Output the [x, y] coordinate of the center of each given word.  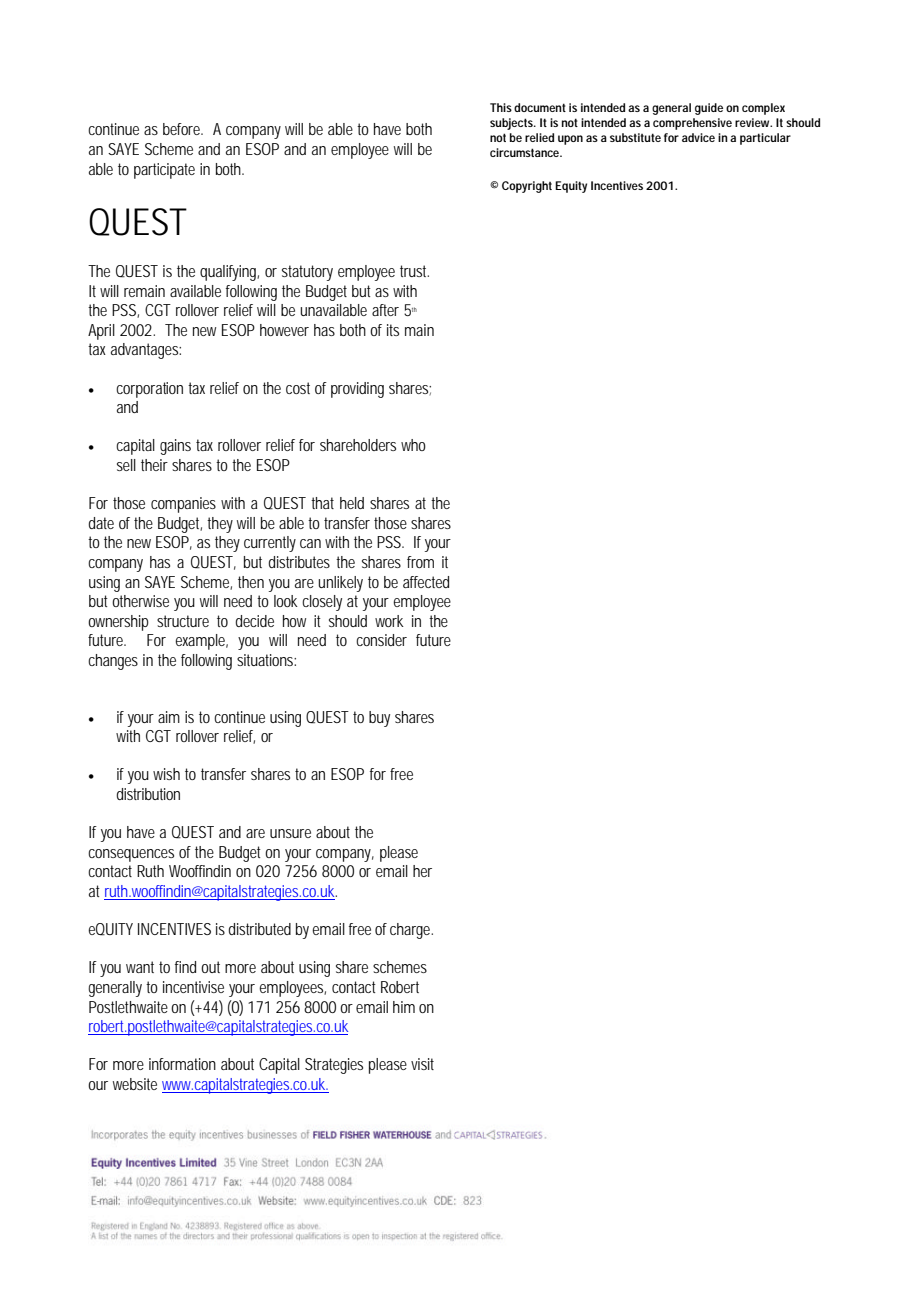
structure [183, 621]
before [182, 129]
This [501, 107]
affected [426, 582]
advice [698, 137]
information [182, 1064]
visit [422, 1064]
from [420, 562]
